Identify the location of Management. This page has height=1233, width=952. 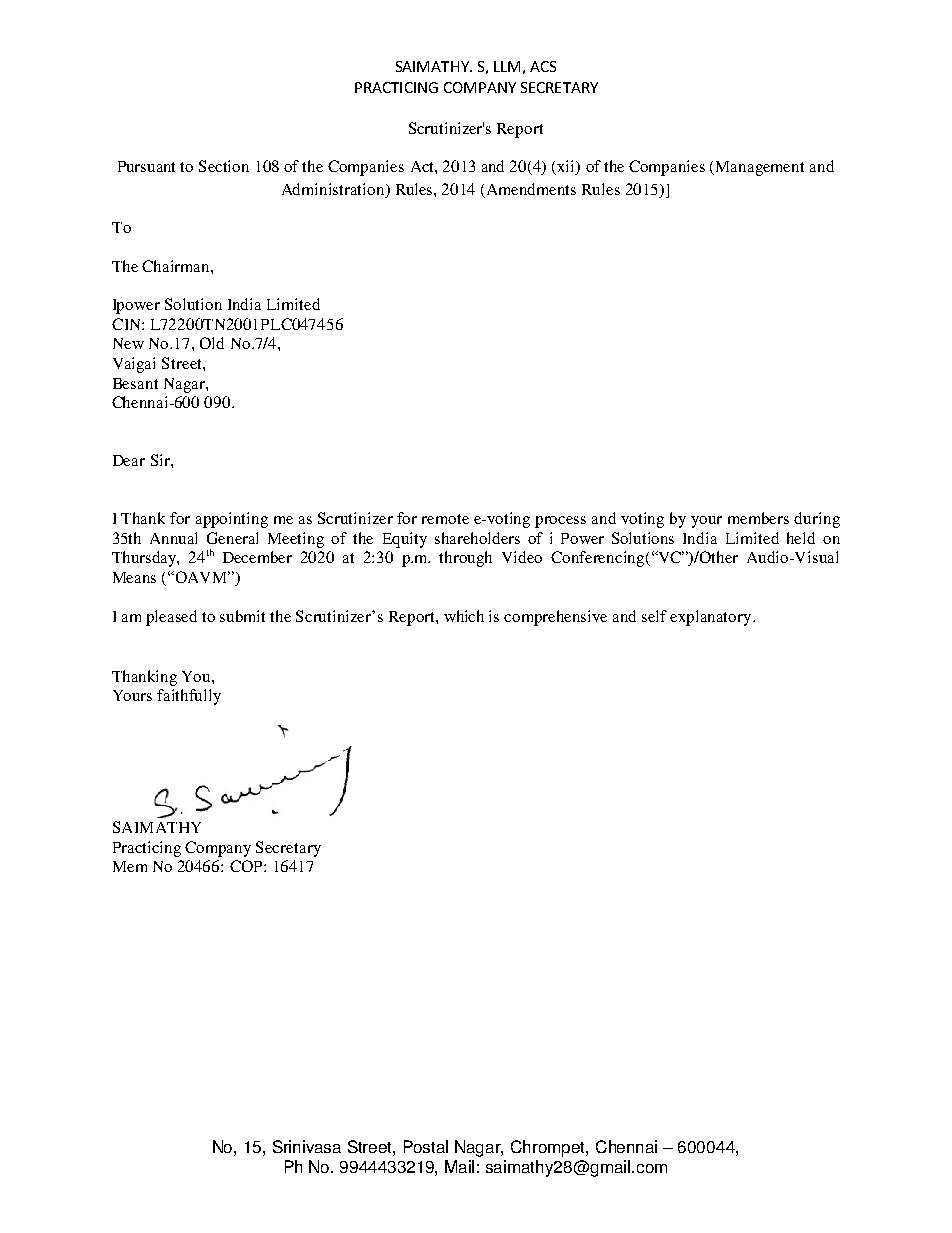
(760, 168).
